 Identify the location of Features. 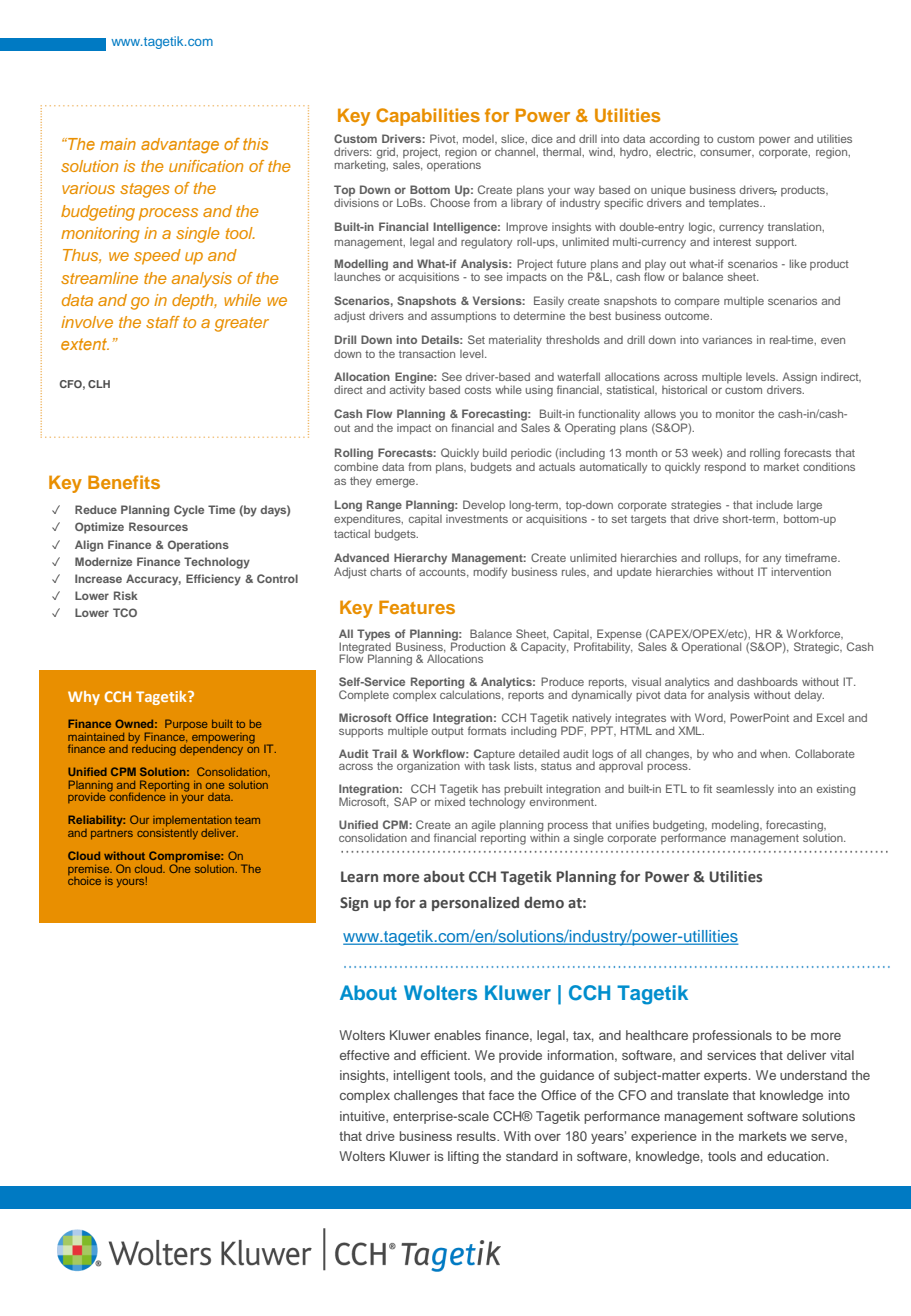
(417, 607).
